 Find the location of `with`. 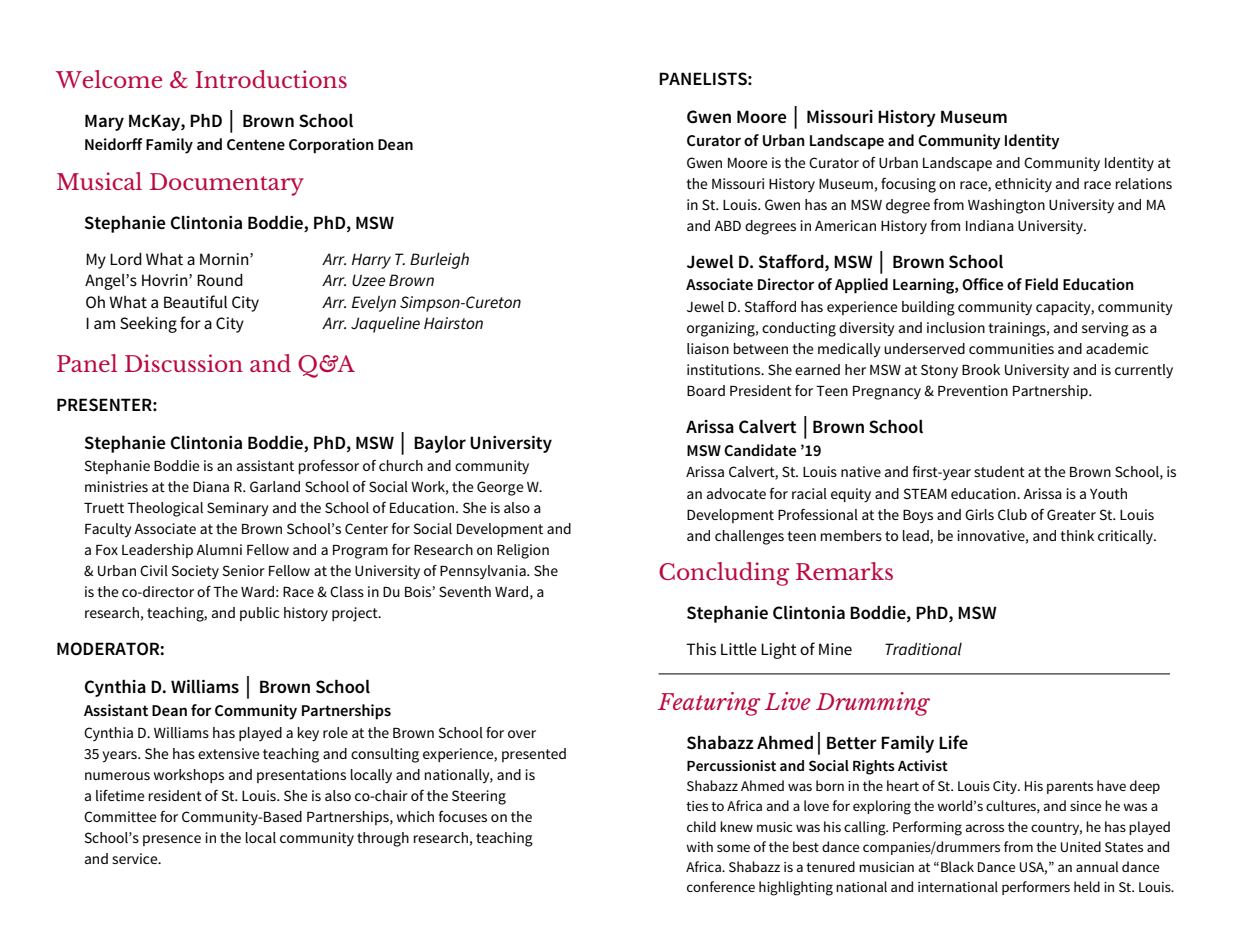

with is located at coordinates (699, 846).
